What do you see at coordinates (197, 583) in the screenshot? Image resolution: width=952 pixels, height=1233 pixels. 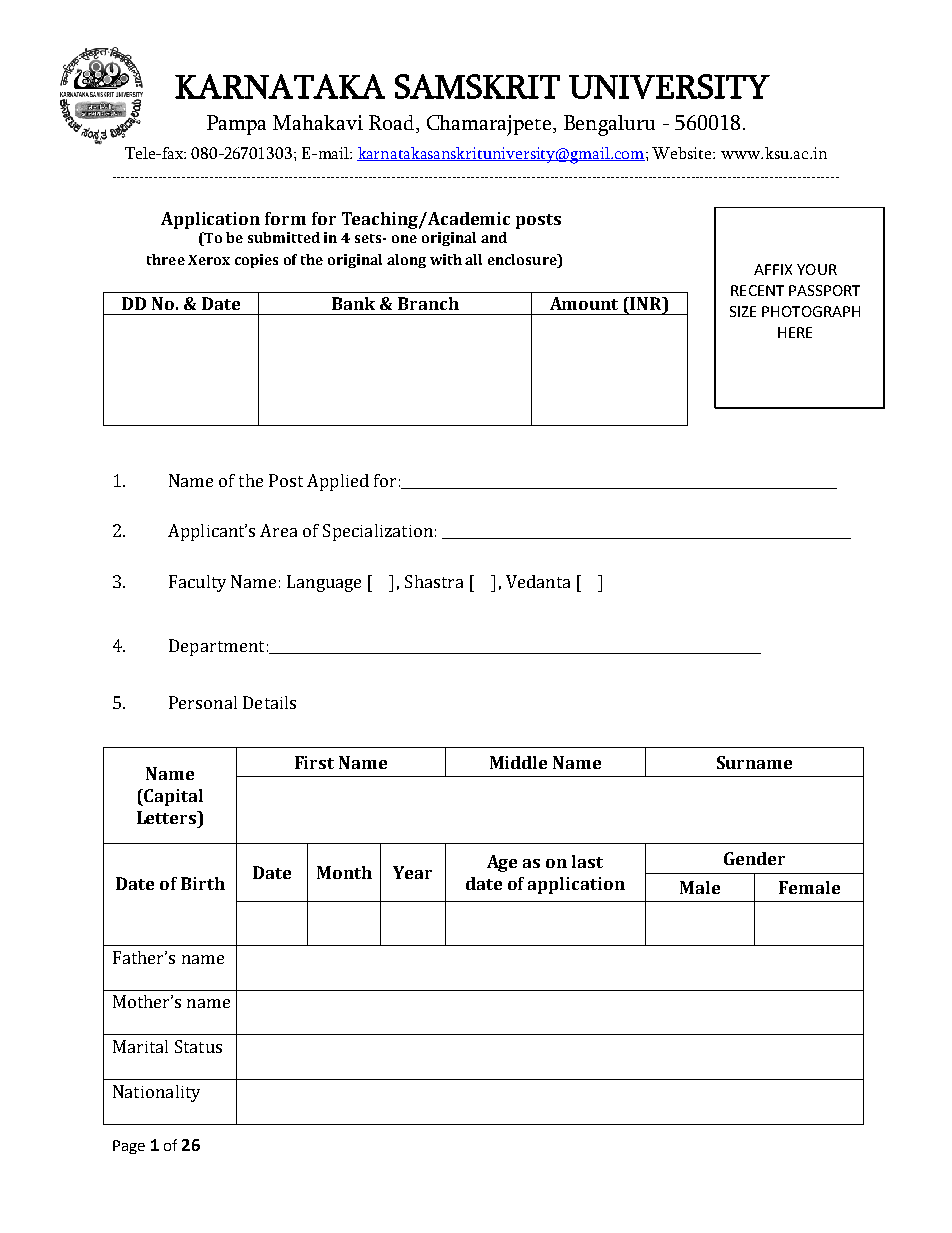 I see `Faculty` at bounding box center [197, 583].
